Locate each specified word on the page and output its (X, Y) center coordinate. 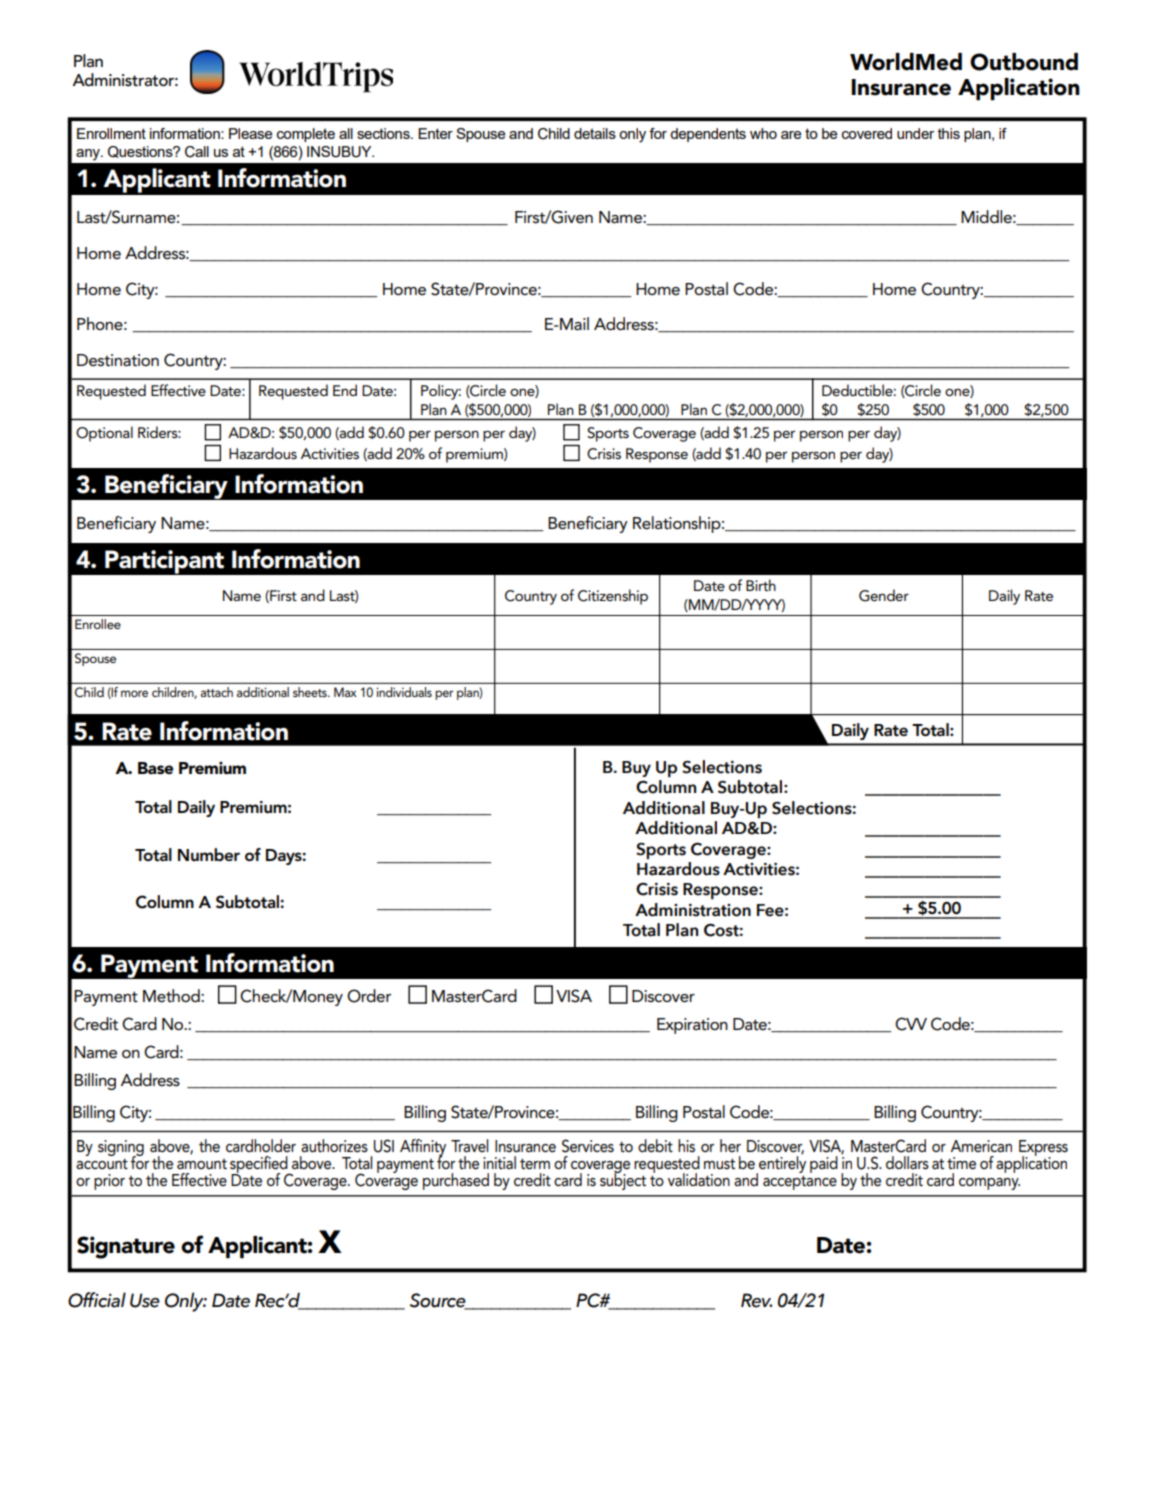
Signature (126, 1247)
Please (250, 133)
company (989, 1184)
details (595, 133)
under (915, 133)
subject (623, 1180)
